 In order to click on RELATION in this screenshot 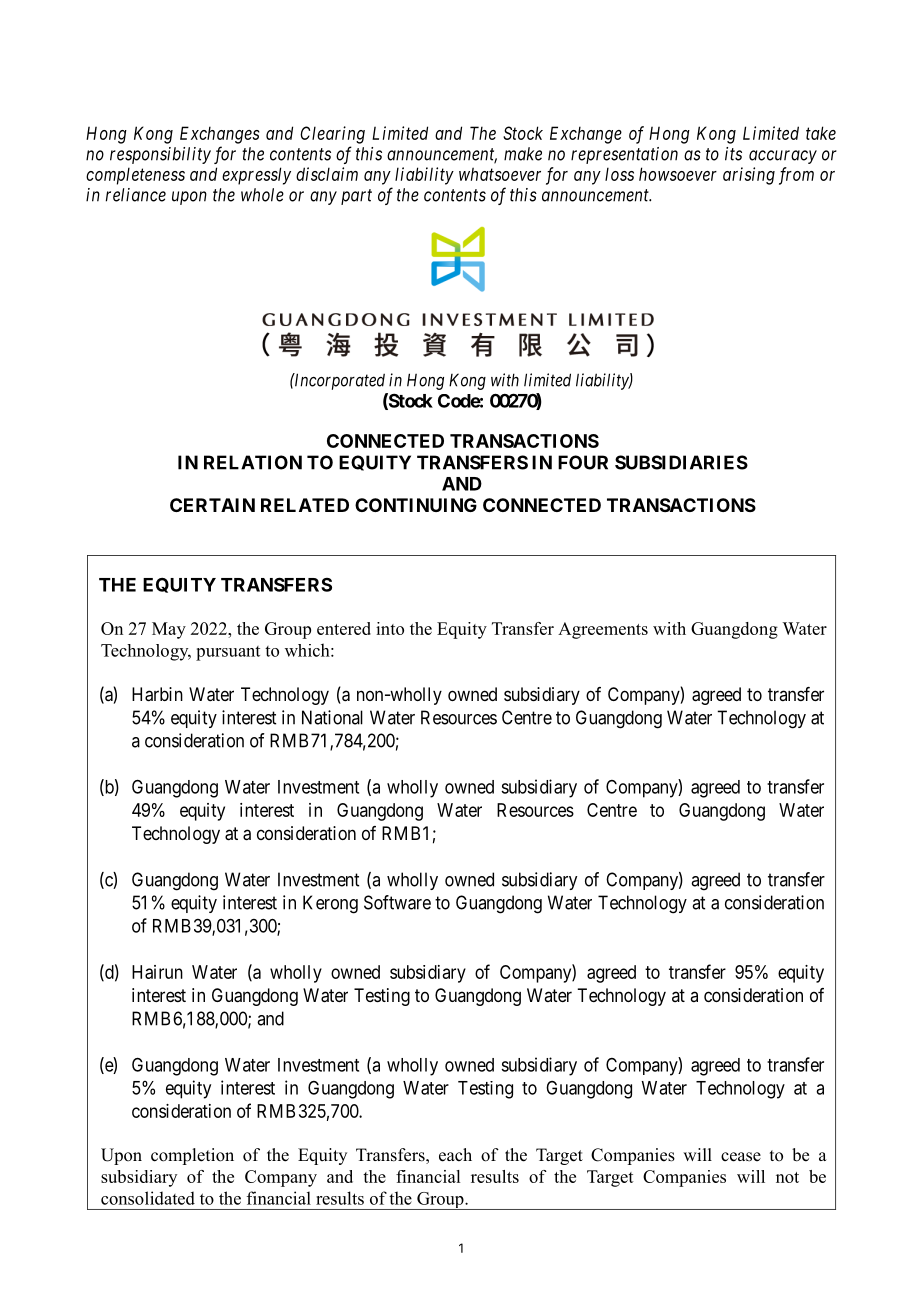, I will do `click(253, 462)`.
